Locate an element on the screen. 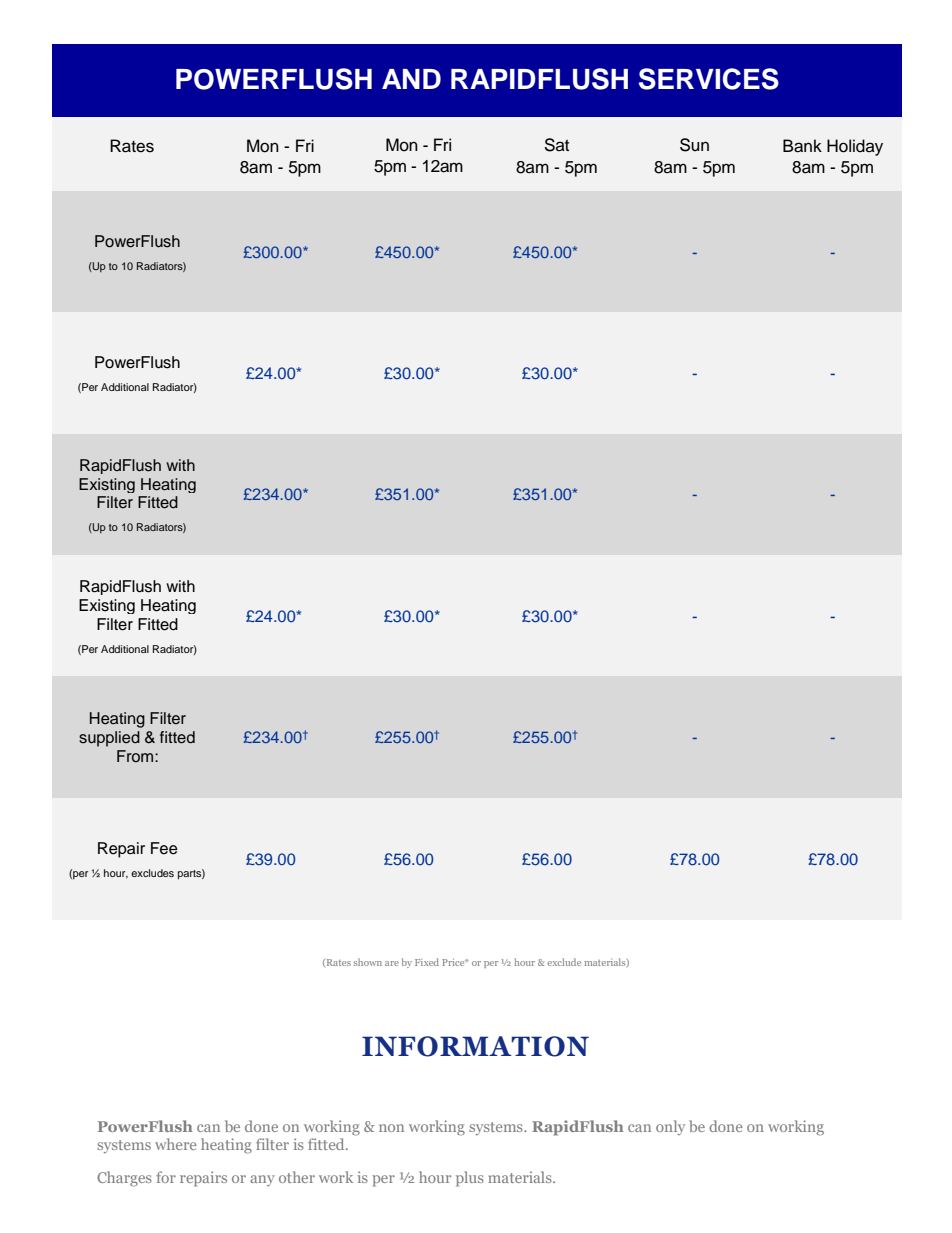 This screenshot has height=1233, width=952. AND is located at coordinates (411, 79).
